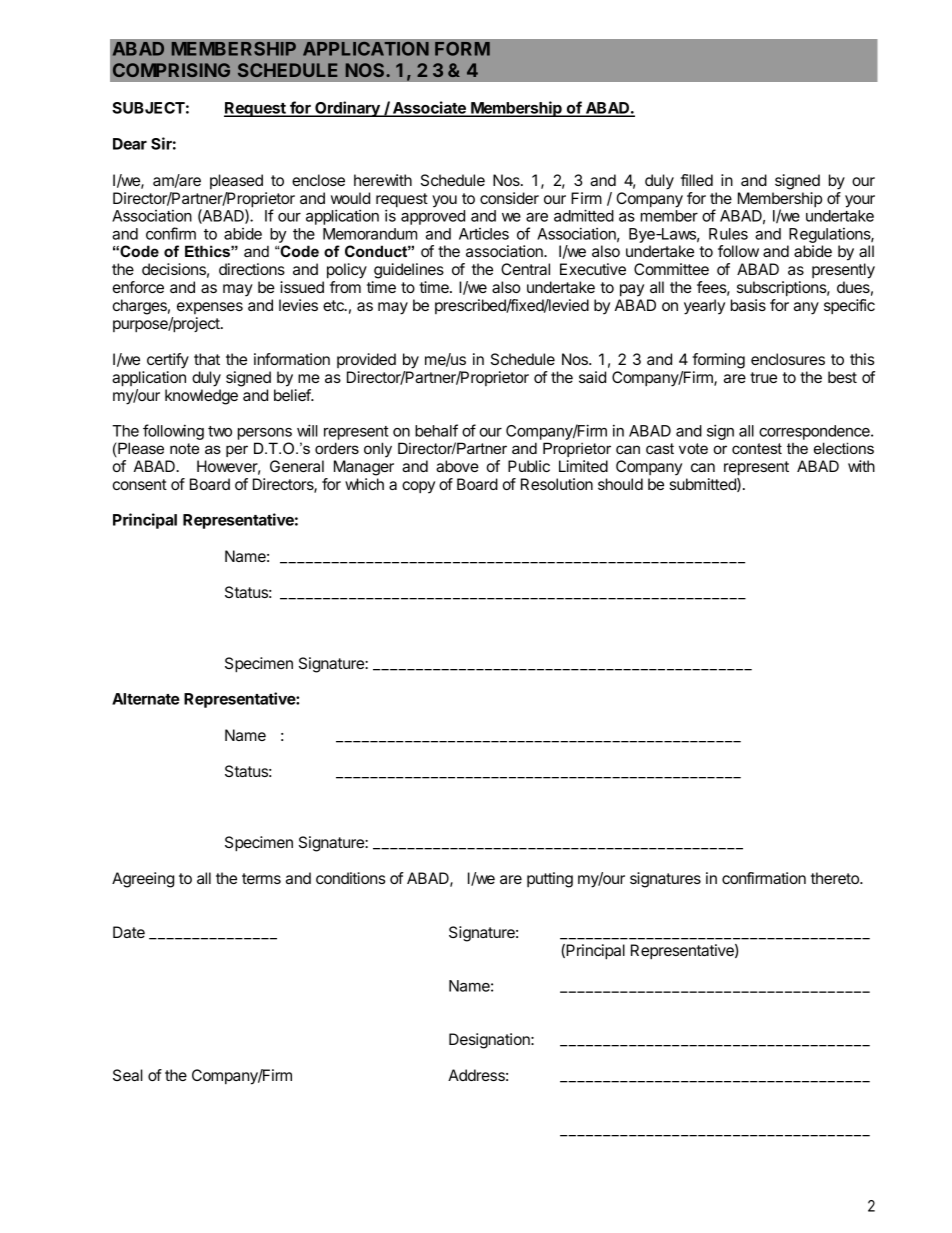 The height and width of the screenshot is (1233, 952). What do you see at coordinates (140, 484) in the screenshot?
I see `consent` at bounding box center [140, 484].
